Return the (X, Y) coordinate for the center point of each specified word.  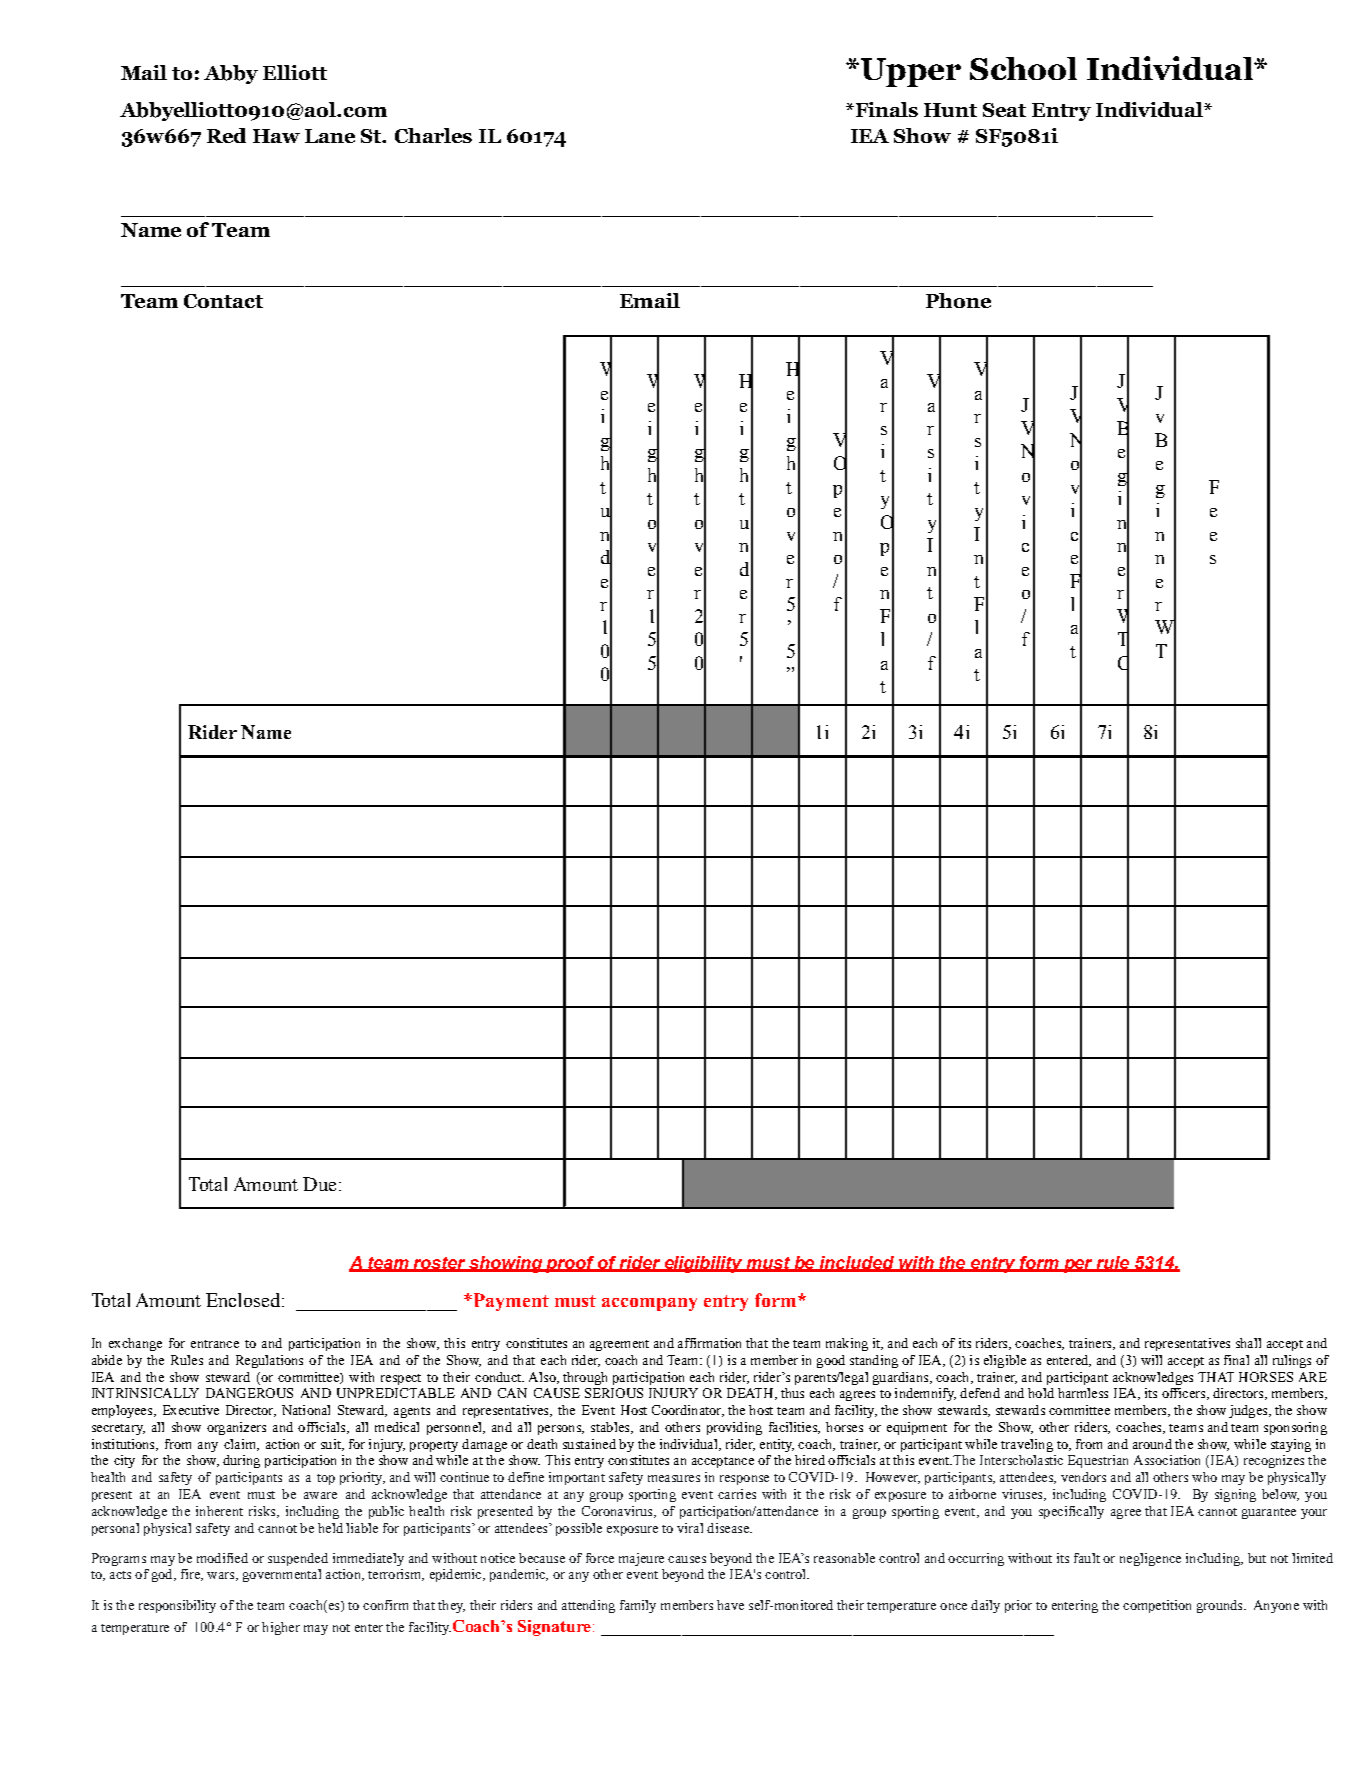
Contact (223, 301)
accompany (649, 1304)
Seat (1004, 110)
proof (570, 1264)
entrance (215, 1344)
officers (1185, 1394)
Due (319, 1184)
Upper (909, 72)
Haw (276, 136)
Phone (958, 300)
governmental (282, 1575)
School (1023, 68)
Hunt (950, 110)
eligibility (703, 1264)
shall (1248, 1343)
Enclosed (244, 1300)
